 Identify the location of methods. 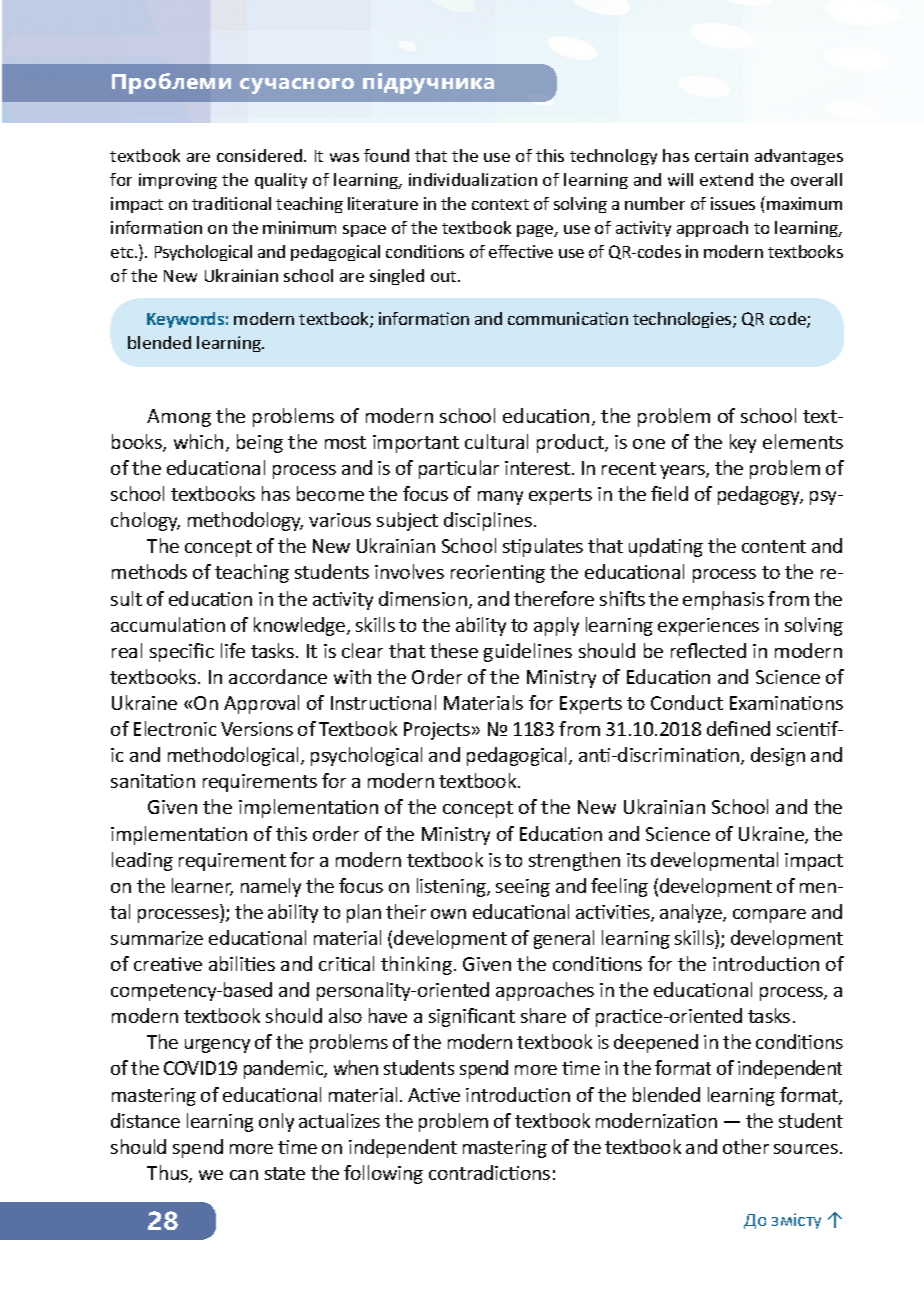
(149, 571).
